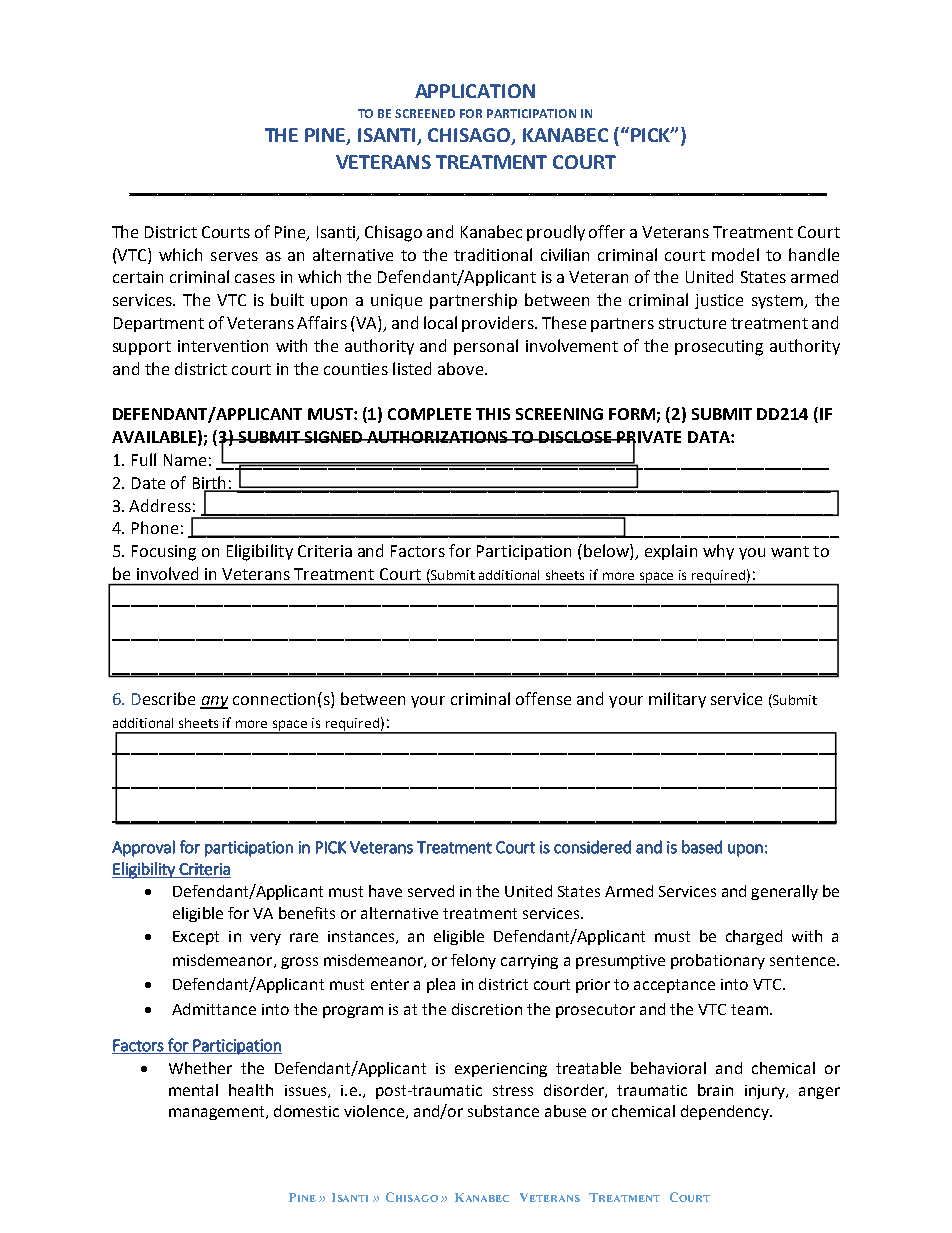 The image size is (952, 1233). I want to click on experiencing, so click(501, 1070).
